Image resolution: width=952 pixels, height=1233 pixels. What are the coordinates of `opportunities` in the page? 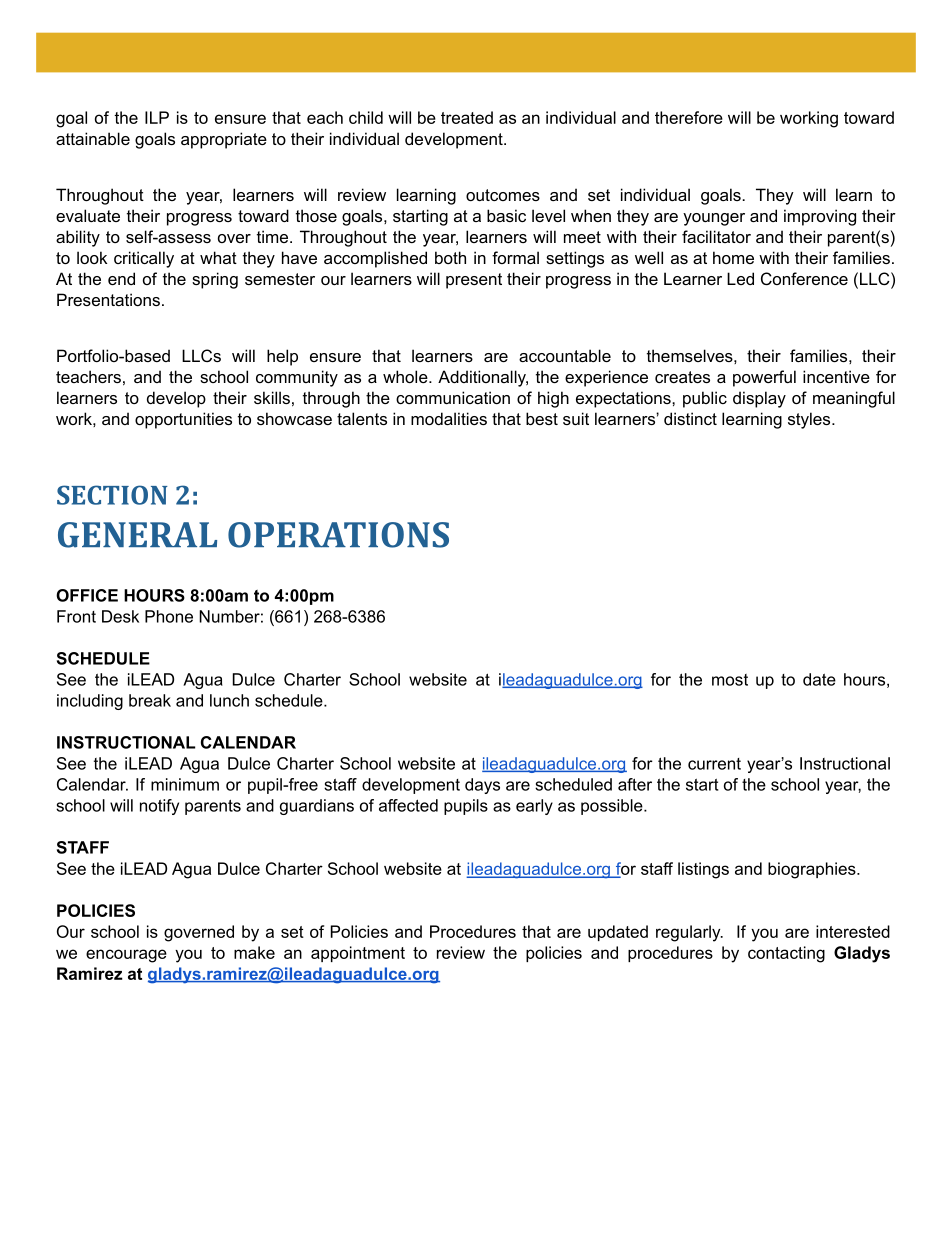 It's located at (183, 420).
